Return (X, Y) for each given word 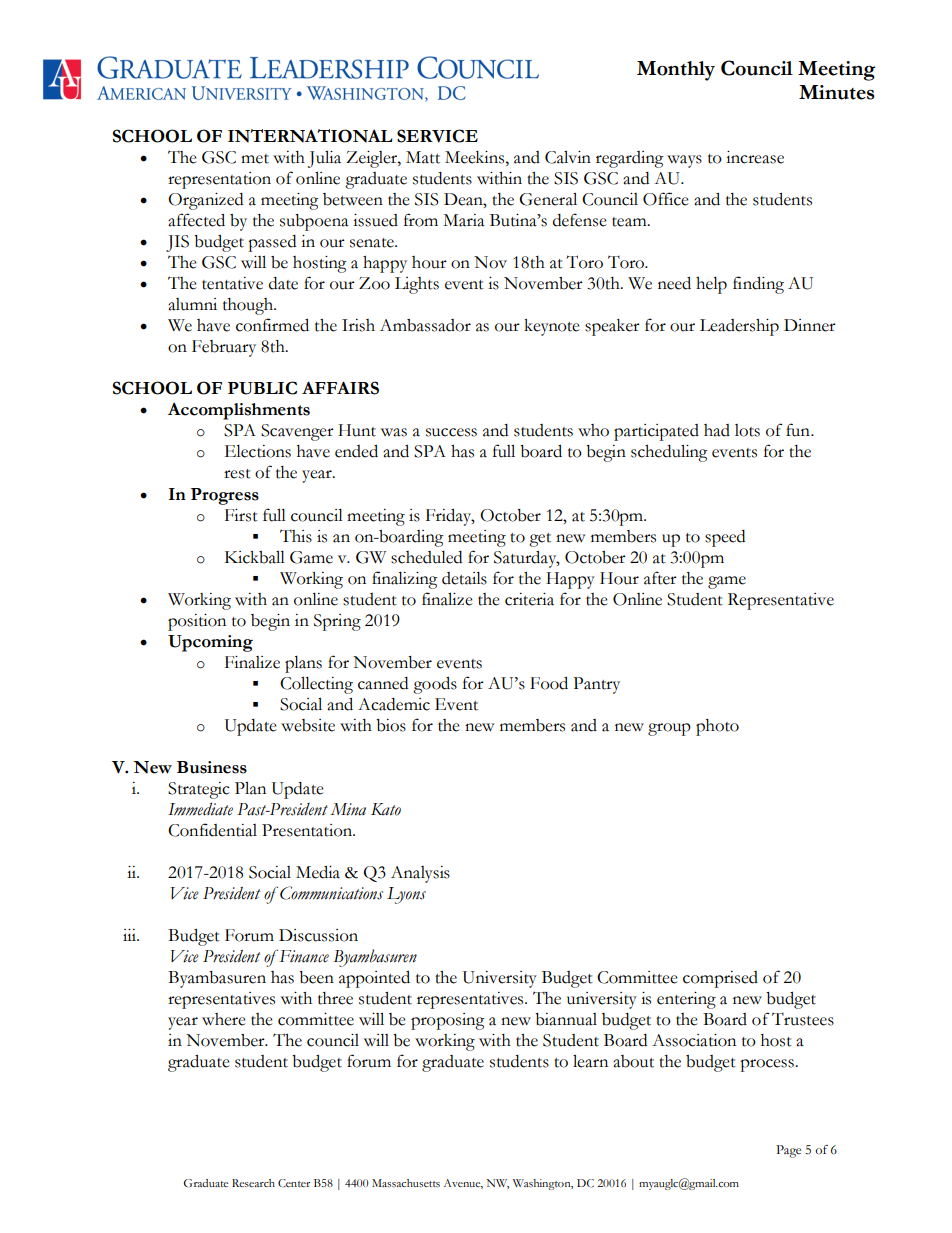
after (660, 578)
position (197, 622)
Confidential (212, 830)
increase (755, 157)
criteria (529, 599)
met (255, 159)
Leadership (739, 327)
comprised (720, 979)
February (224, 348)
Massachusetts (406, 1183)
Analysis (420, 874)
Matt (423, 157)
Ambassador (425, 325)
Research (253, 1183)
